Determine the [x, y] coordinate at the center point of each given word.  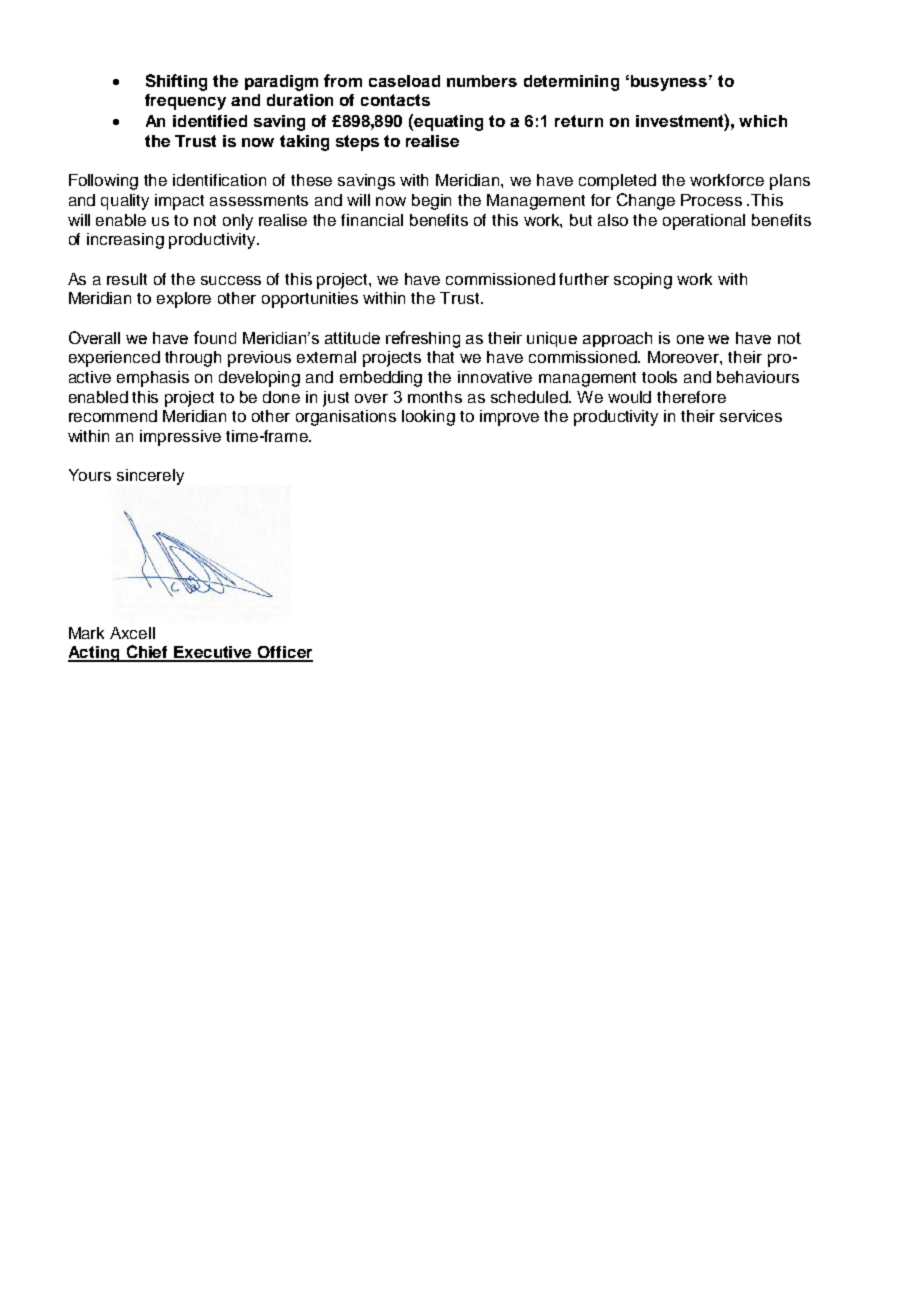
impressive [180, 438]
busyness [669, 83]
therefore [691, 397]
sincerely [150, 477]
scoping [643, 281]
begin [431, 202]
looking [428, 418]
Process [711, 200]
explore [184, 300]
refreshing [423, 339]
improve [509, 418]
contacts [395, 100]
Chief [147, 653]
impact [179, 202]
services [751, 416]
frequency [185, 102]
